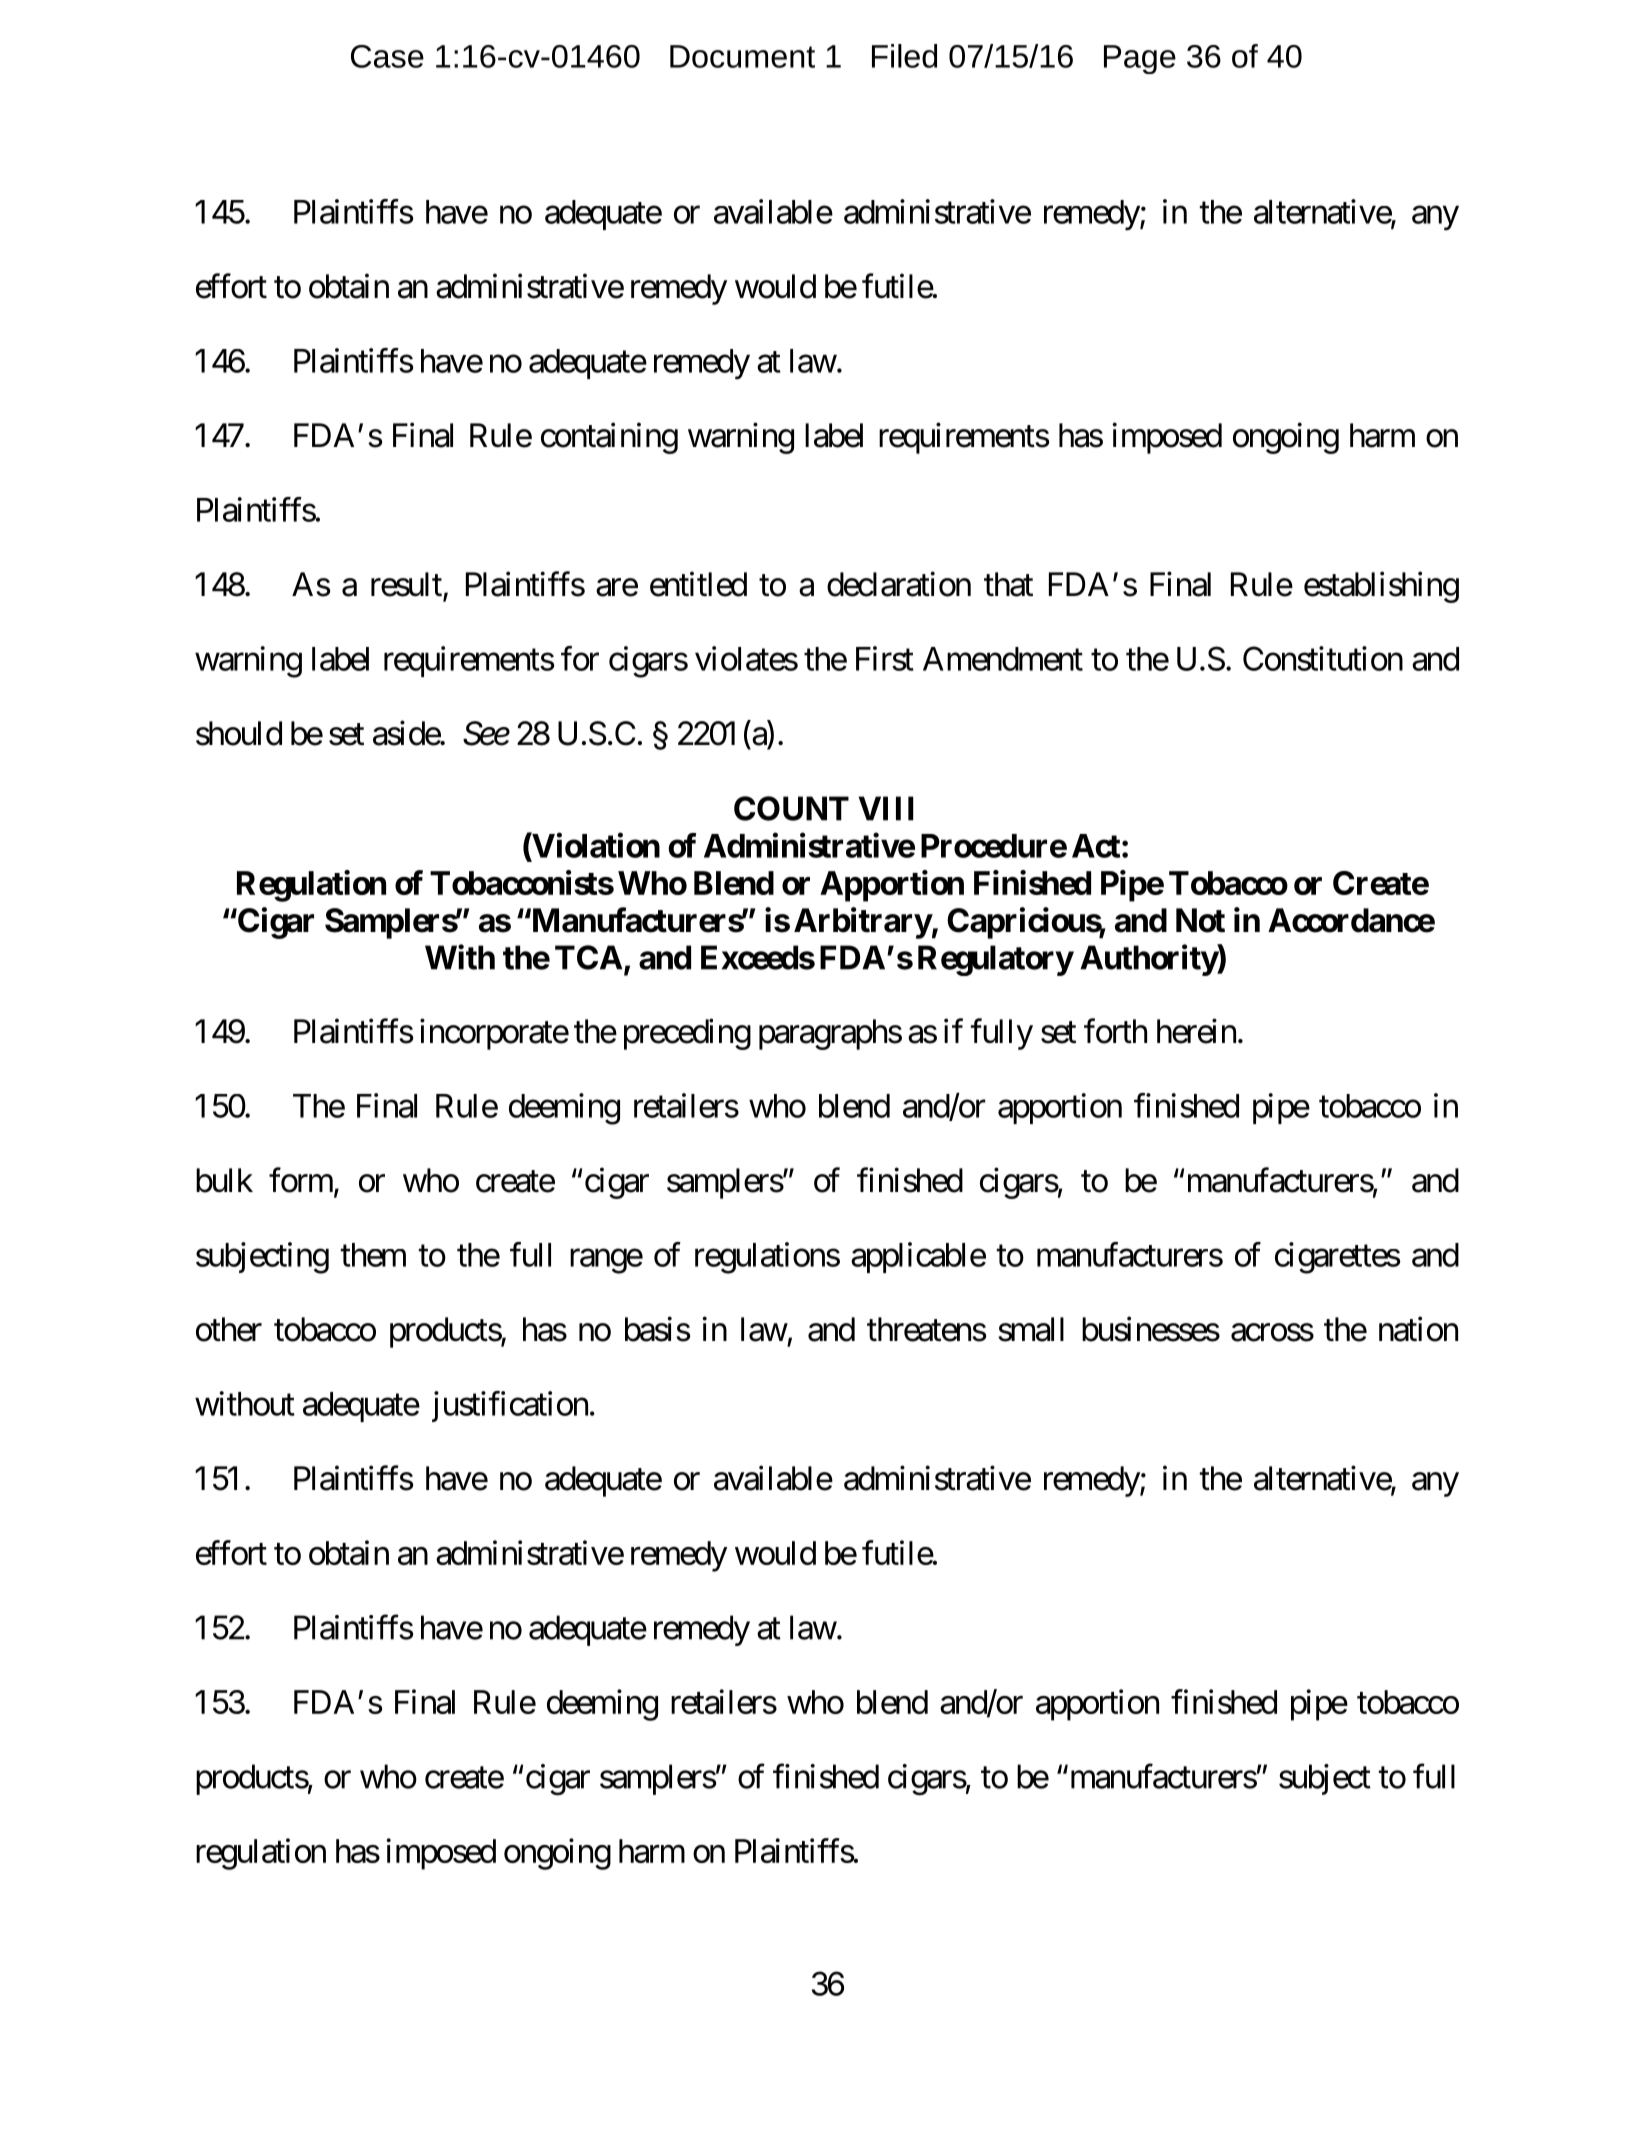 The height and width of the screenshot is (2138, 1652). Describe the element at coordinates (742, 56) in the screenshot. I see `Document` at that location.
